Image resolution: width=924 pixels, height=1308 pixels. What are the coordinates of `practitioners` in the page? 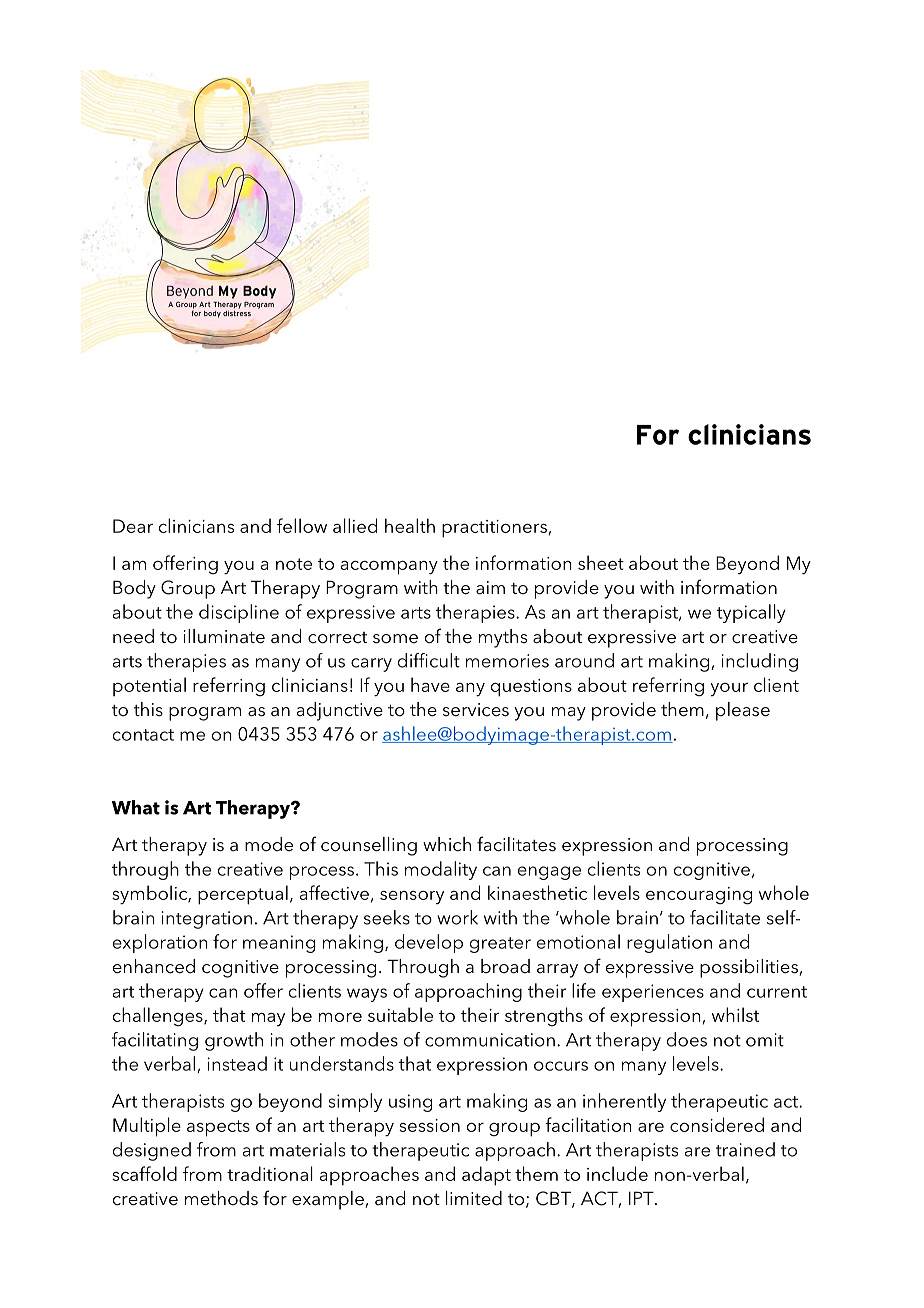 It's located at (494, 529).
